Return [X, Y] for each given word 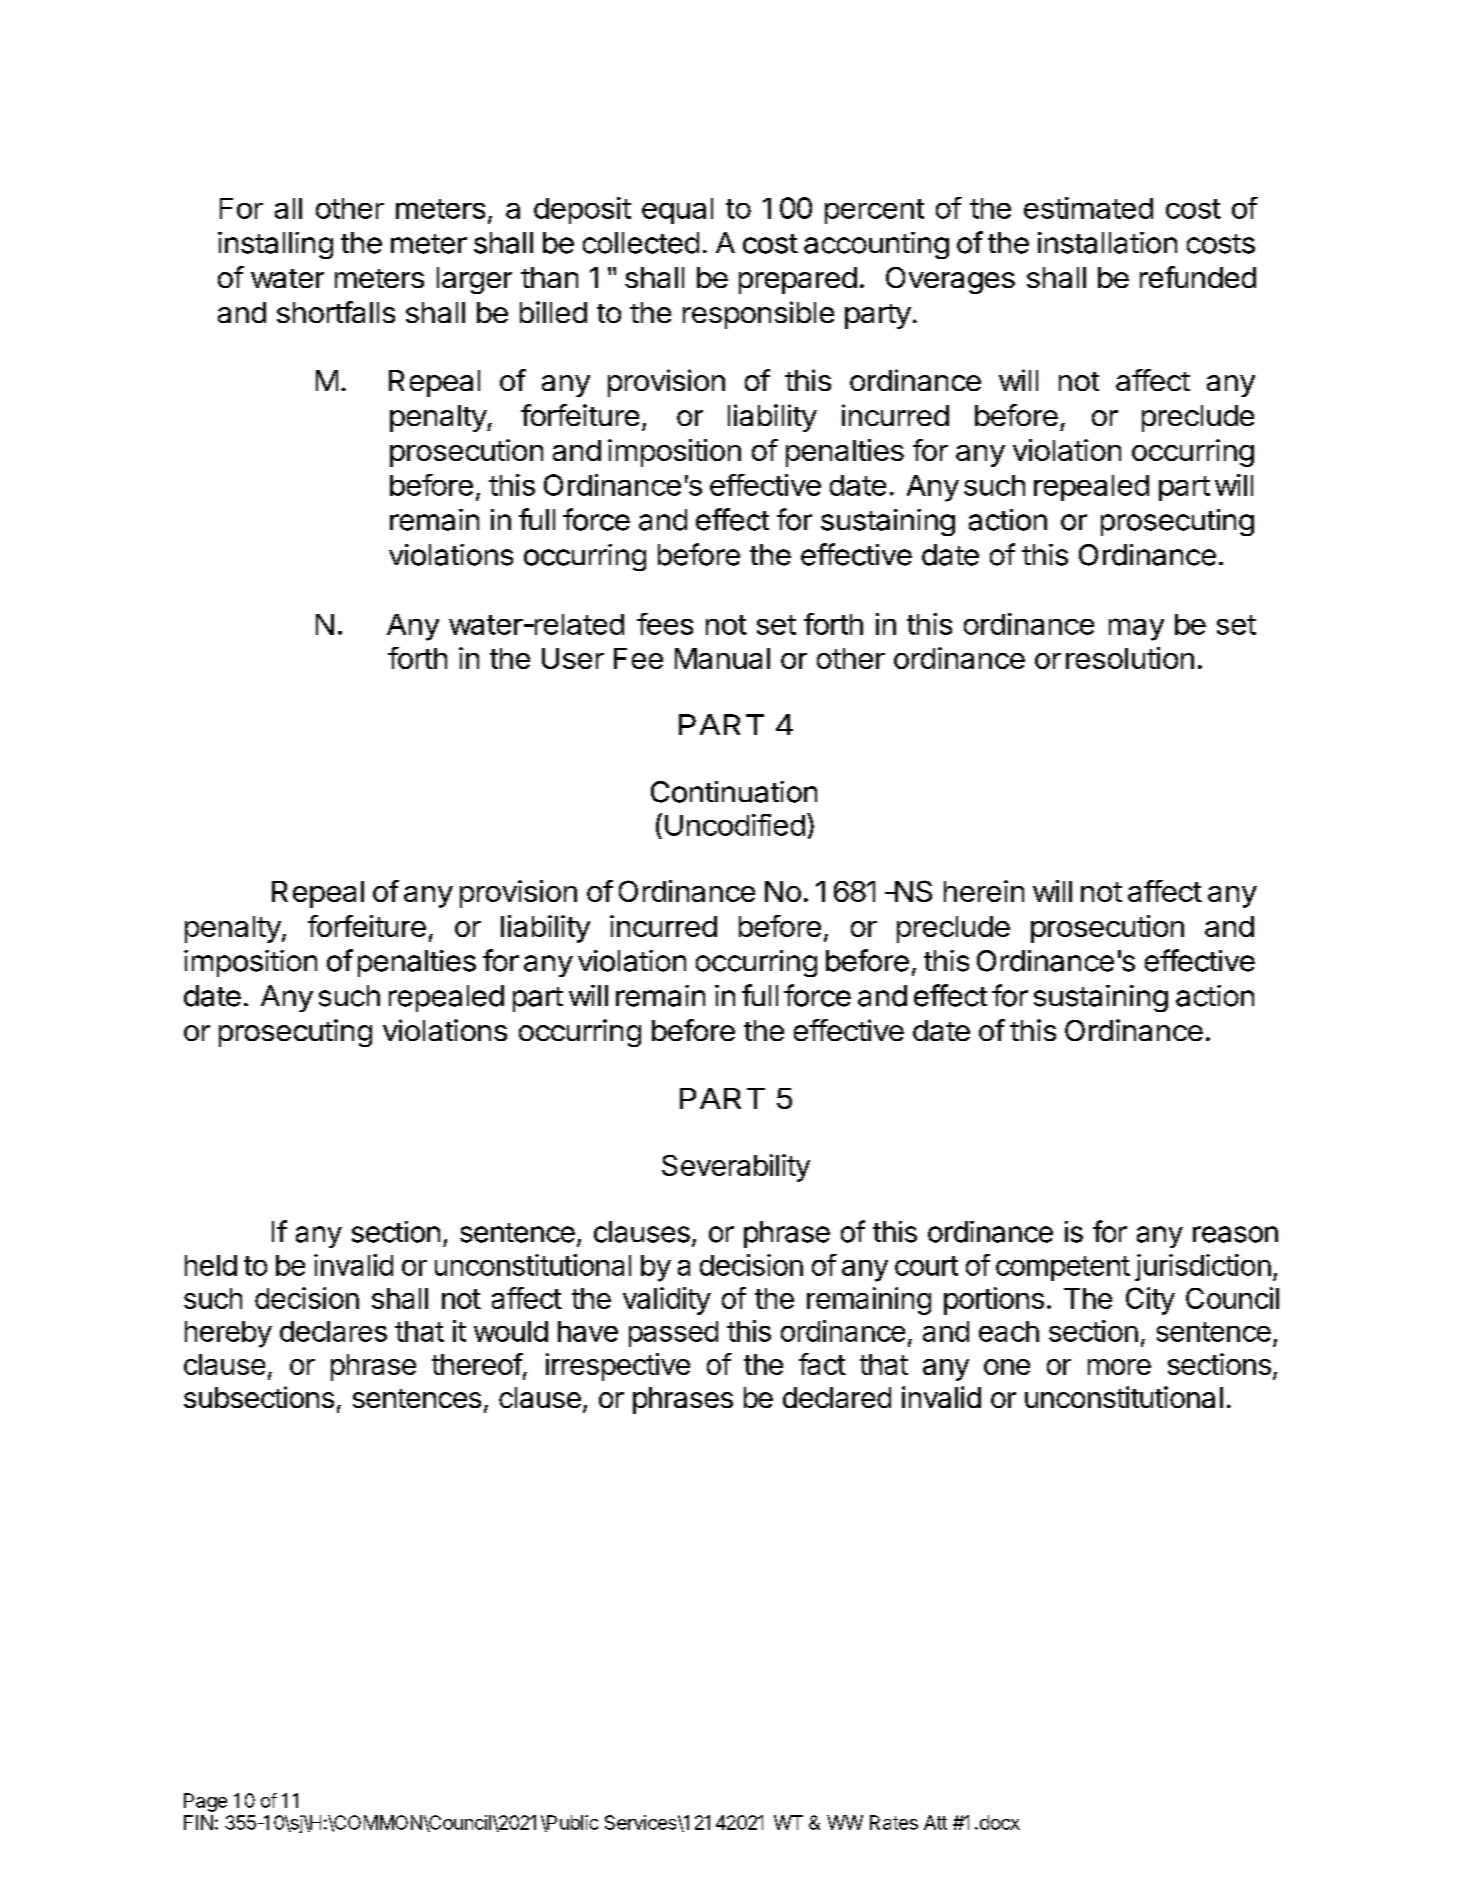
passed [673, 1334]
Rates [894, 1822]
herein [984, 891]
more [1119, 1367]
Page [205, 1802]
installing [275, 245]
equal [677, 211]
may [1136, 629]
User [573, 658]
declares [333, 1331]
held [211, 1265]
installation [1107, 243]
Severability [736, 1168]
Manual [722, 658]
